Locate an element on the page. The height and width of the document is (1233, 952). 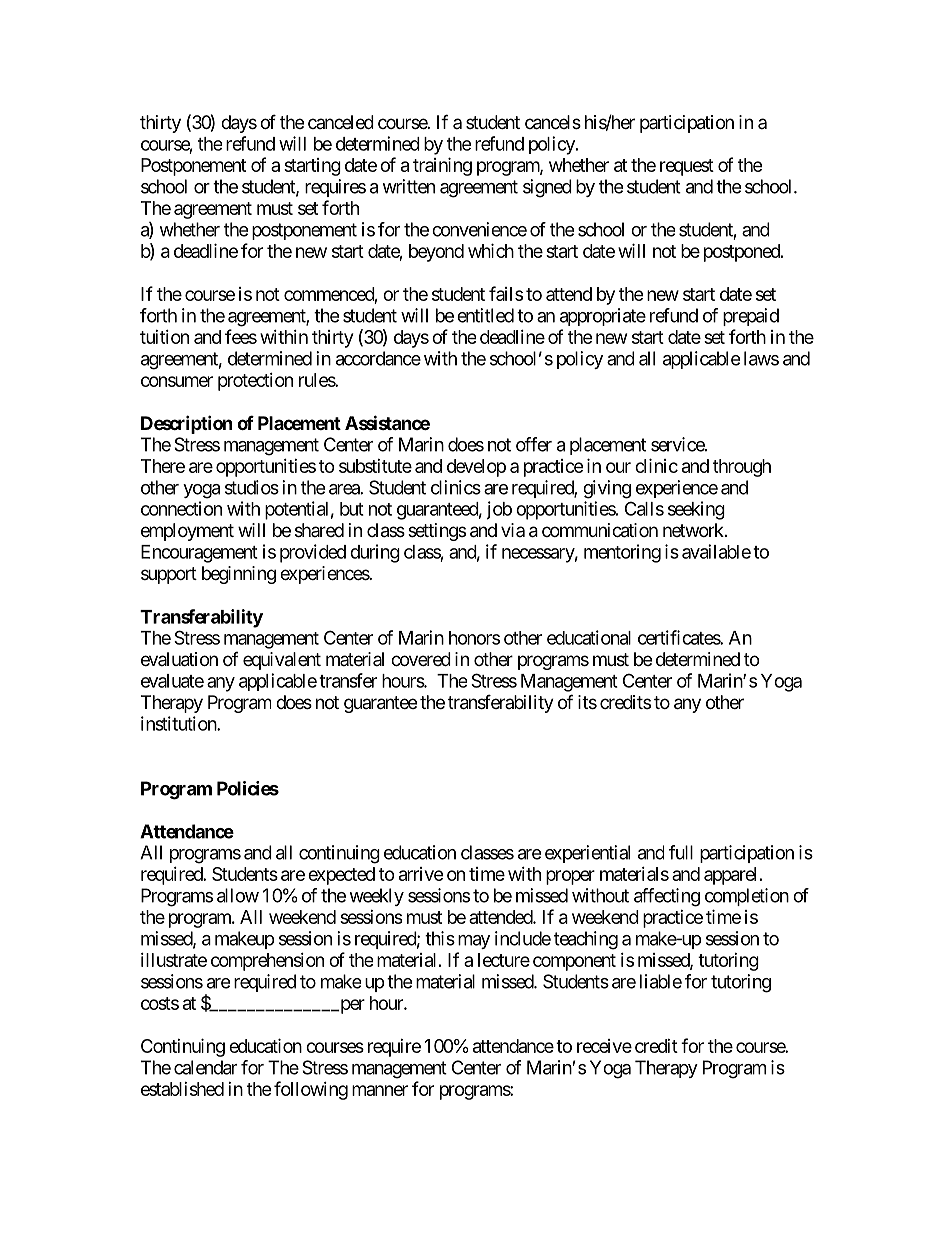
canceled is located at coordinates (341, 122).
